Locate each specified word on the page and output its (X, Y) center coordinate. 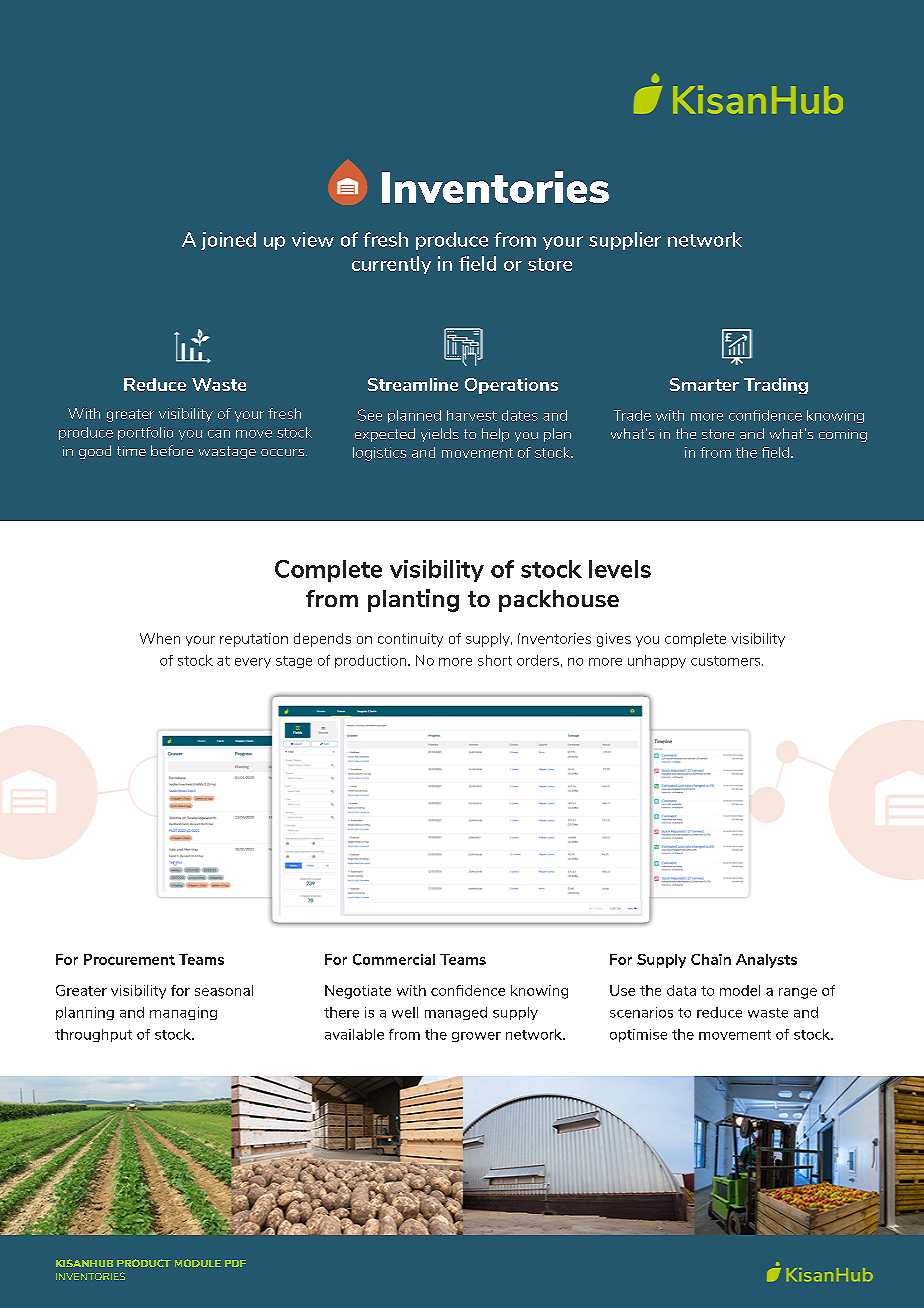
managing (183, 1013)
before (172, 450)
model (740, 990)
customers (727, 661)
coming (843, 435)
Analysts (766, 961)
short (495, 660)
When (160, 638)
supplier (625, 241)
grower (476, 1037)
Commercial (394, 959)
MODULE (198, 1263)
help (495, 435)
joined (228, 241)
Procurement (129, 959)
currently (391, 265)
